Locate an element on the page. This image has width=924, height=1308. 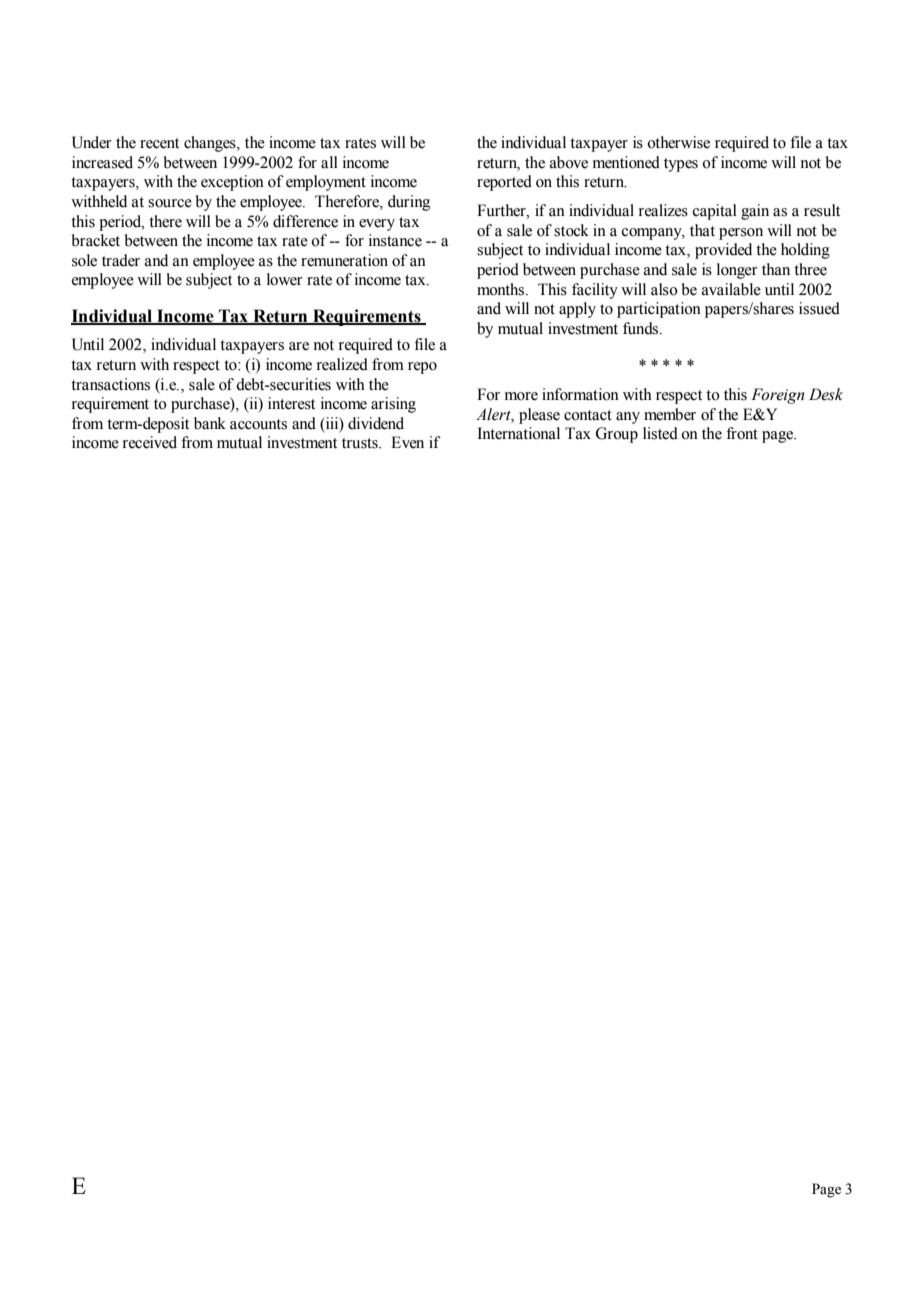
available is located at coordinates (731, 289).
